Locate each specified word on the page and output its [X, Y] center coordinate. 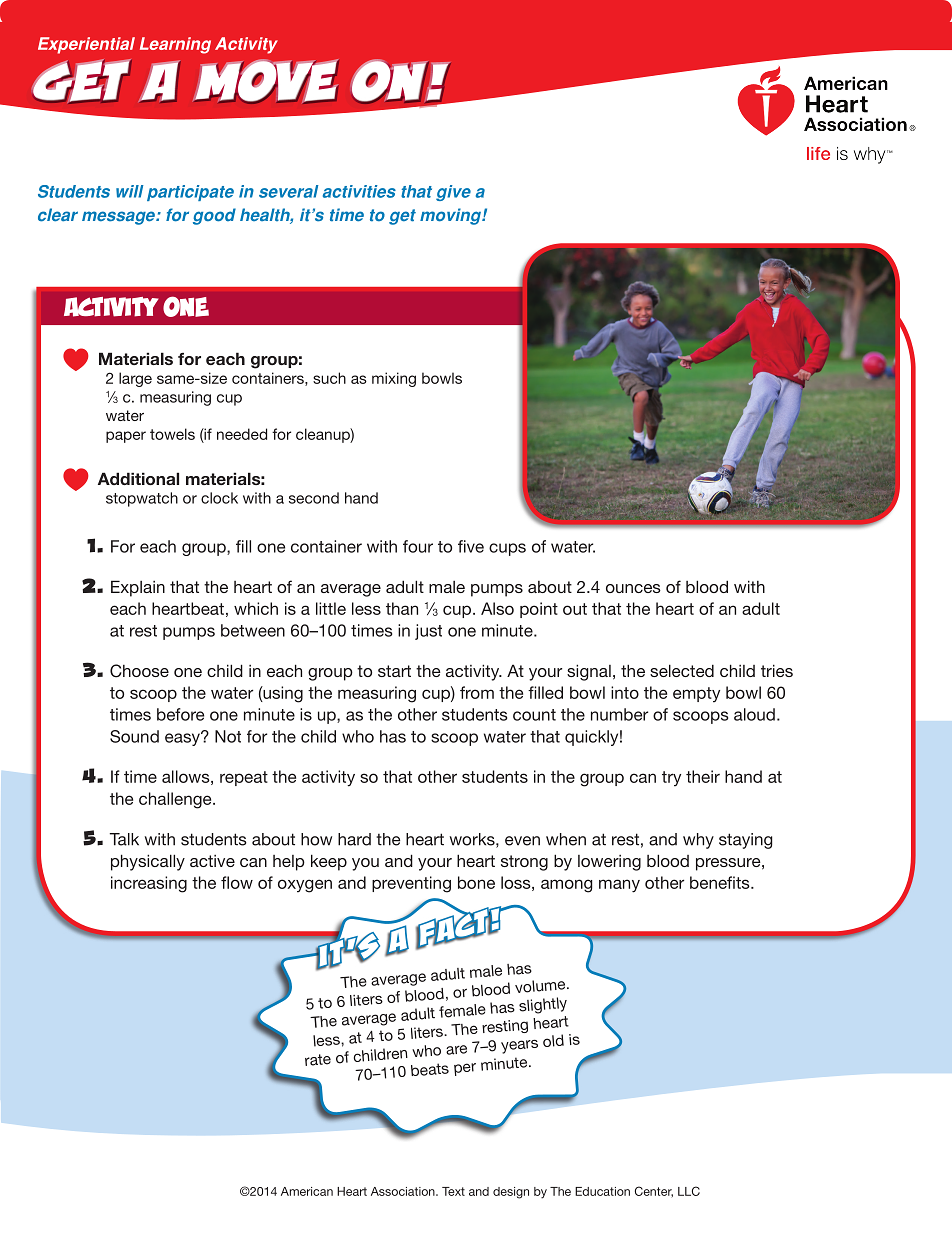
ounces [633, 588]
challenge [176, 800]
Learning [175, 45]
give [453, 193]
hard [354, 839]
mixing [394, 379]
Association [404, 1191]
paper [126, 437]
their [703, 776]
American [307, 1191]
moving [451, 216]
